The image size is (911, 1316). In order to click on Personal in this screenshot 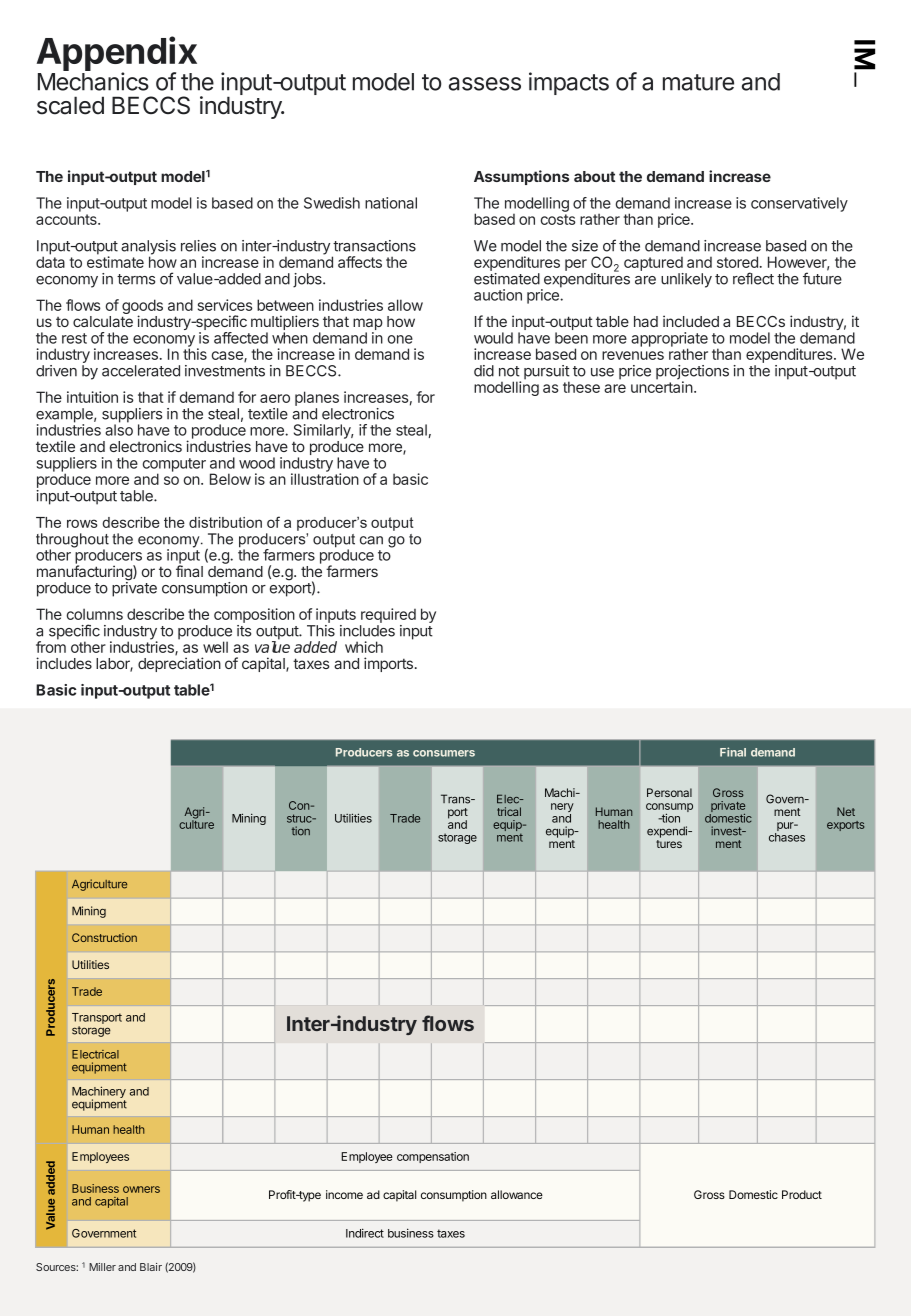, I will do `click(669, 792)`.
